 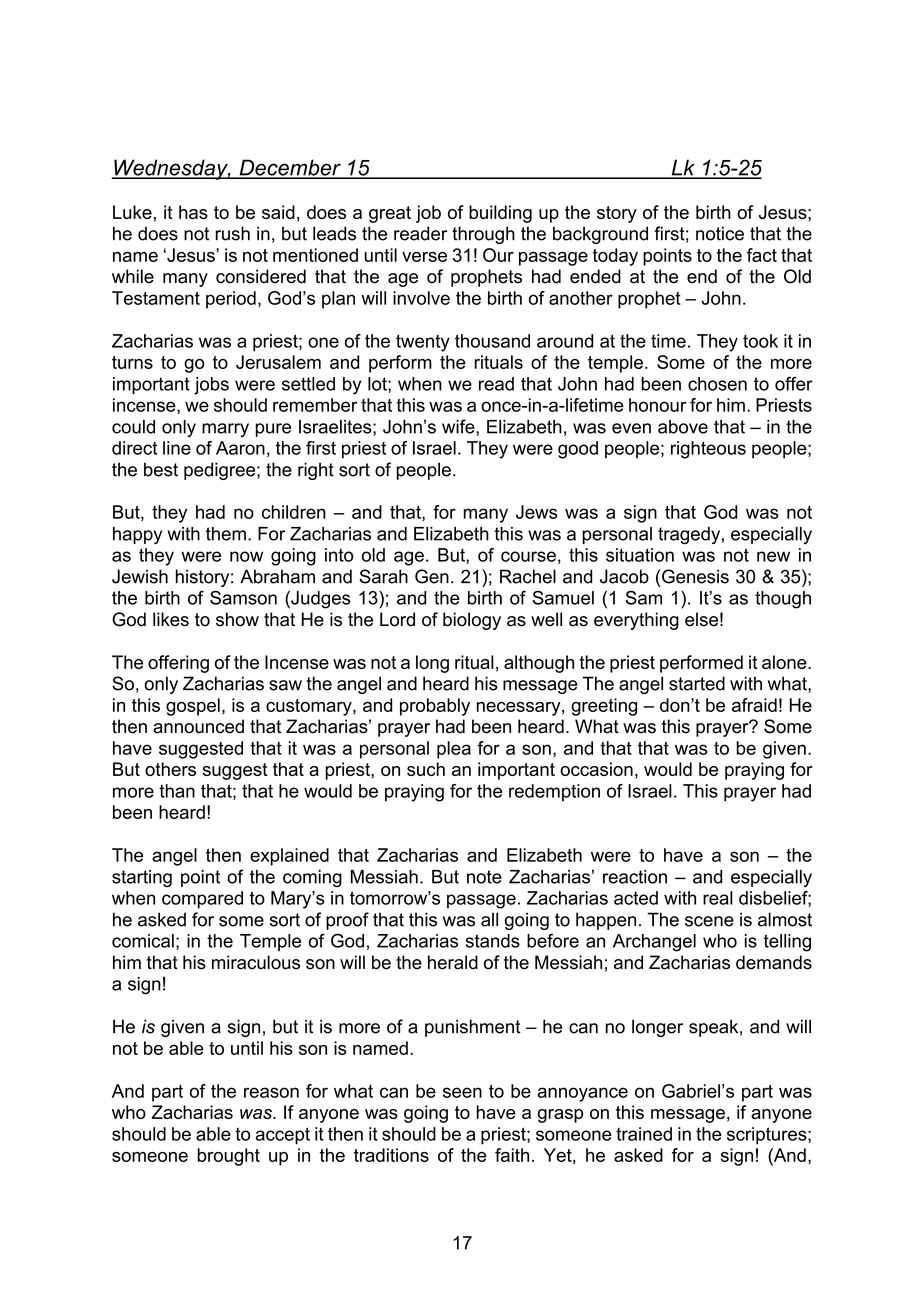 I want to click on such, so click(x=426, y=769).
